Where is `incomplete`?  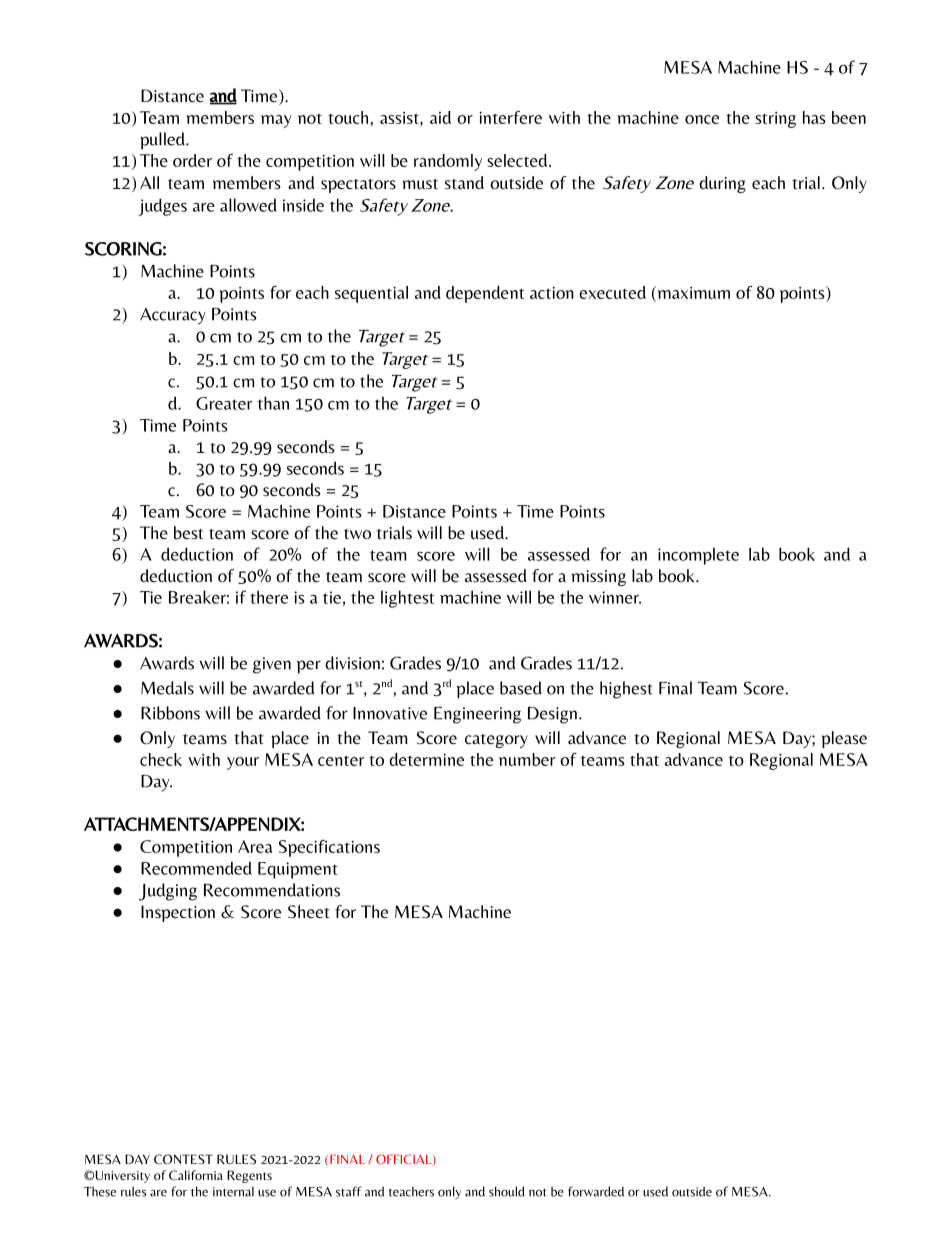 incomplete is located at coordinates (698, 556).
